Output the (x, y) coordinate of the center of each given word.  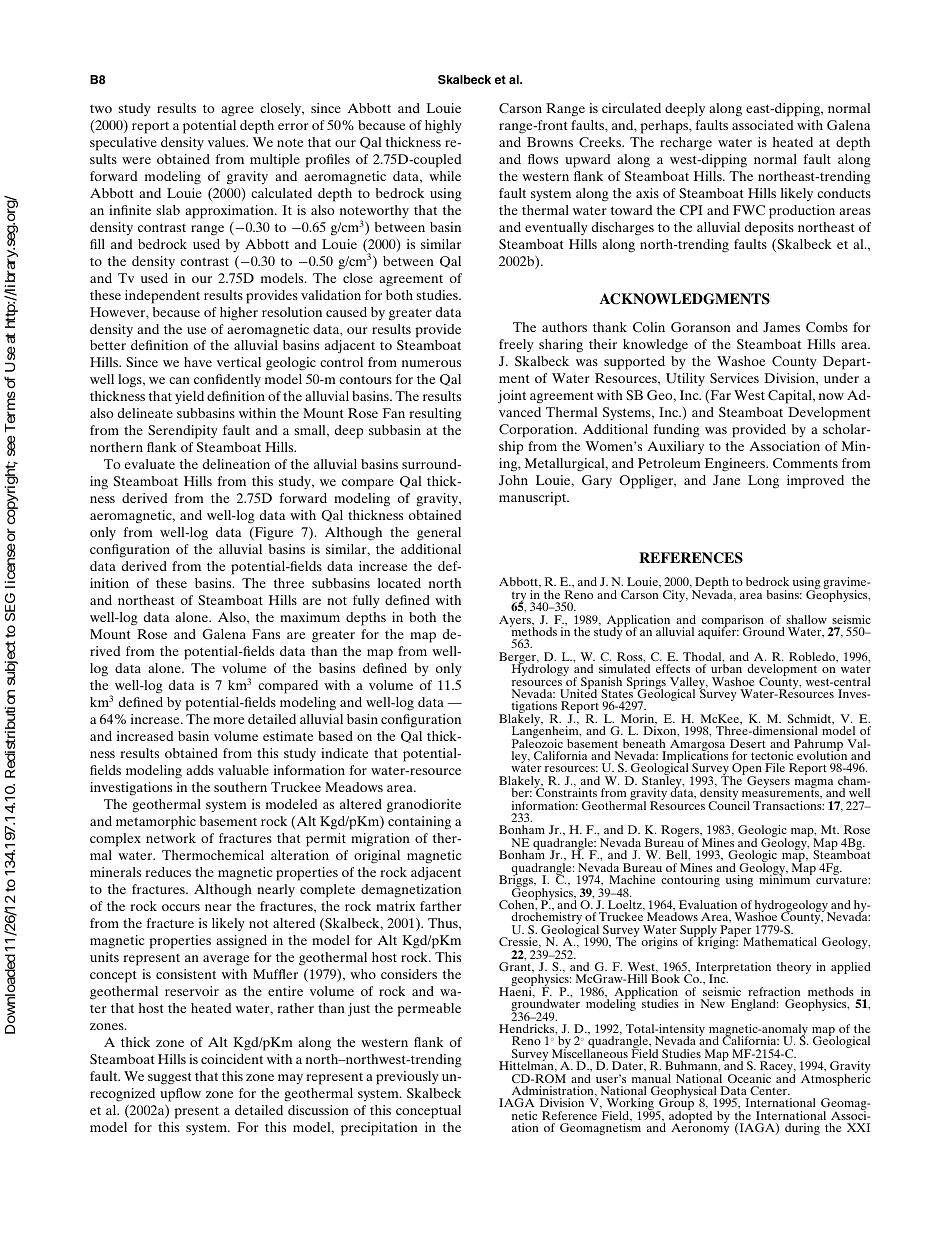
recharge (686, 144)
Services (734, 378)
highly (443, 127)
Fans (266, 634)
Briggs (517, 881)
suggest (170, 1078)
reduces (168, 872)
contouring (690, 881)
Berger (518, 659)
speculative (123, 144)
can (179, 380)
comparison (733, 622)
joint (512, 397)
